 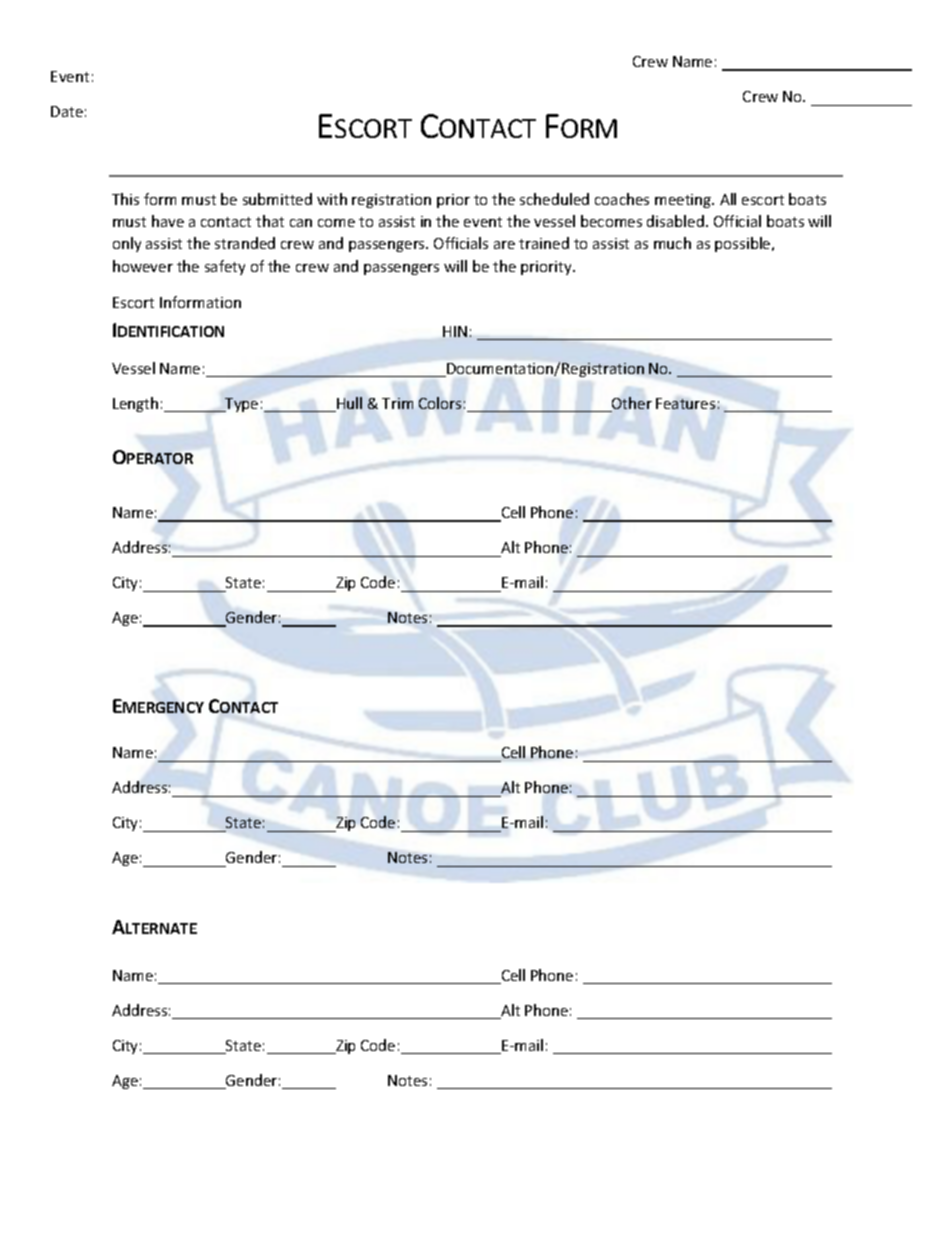 I want to click on safety, so click(x=225, y=267).
